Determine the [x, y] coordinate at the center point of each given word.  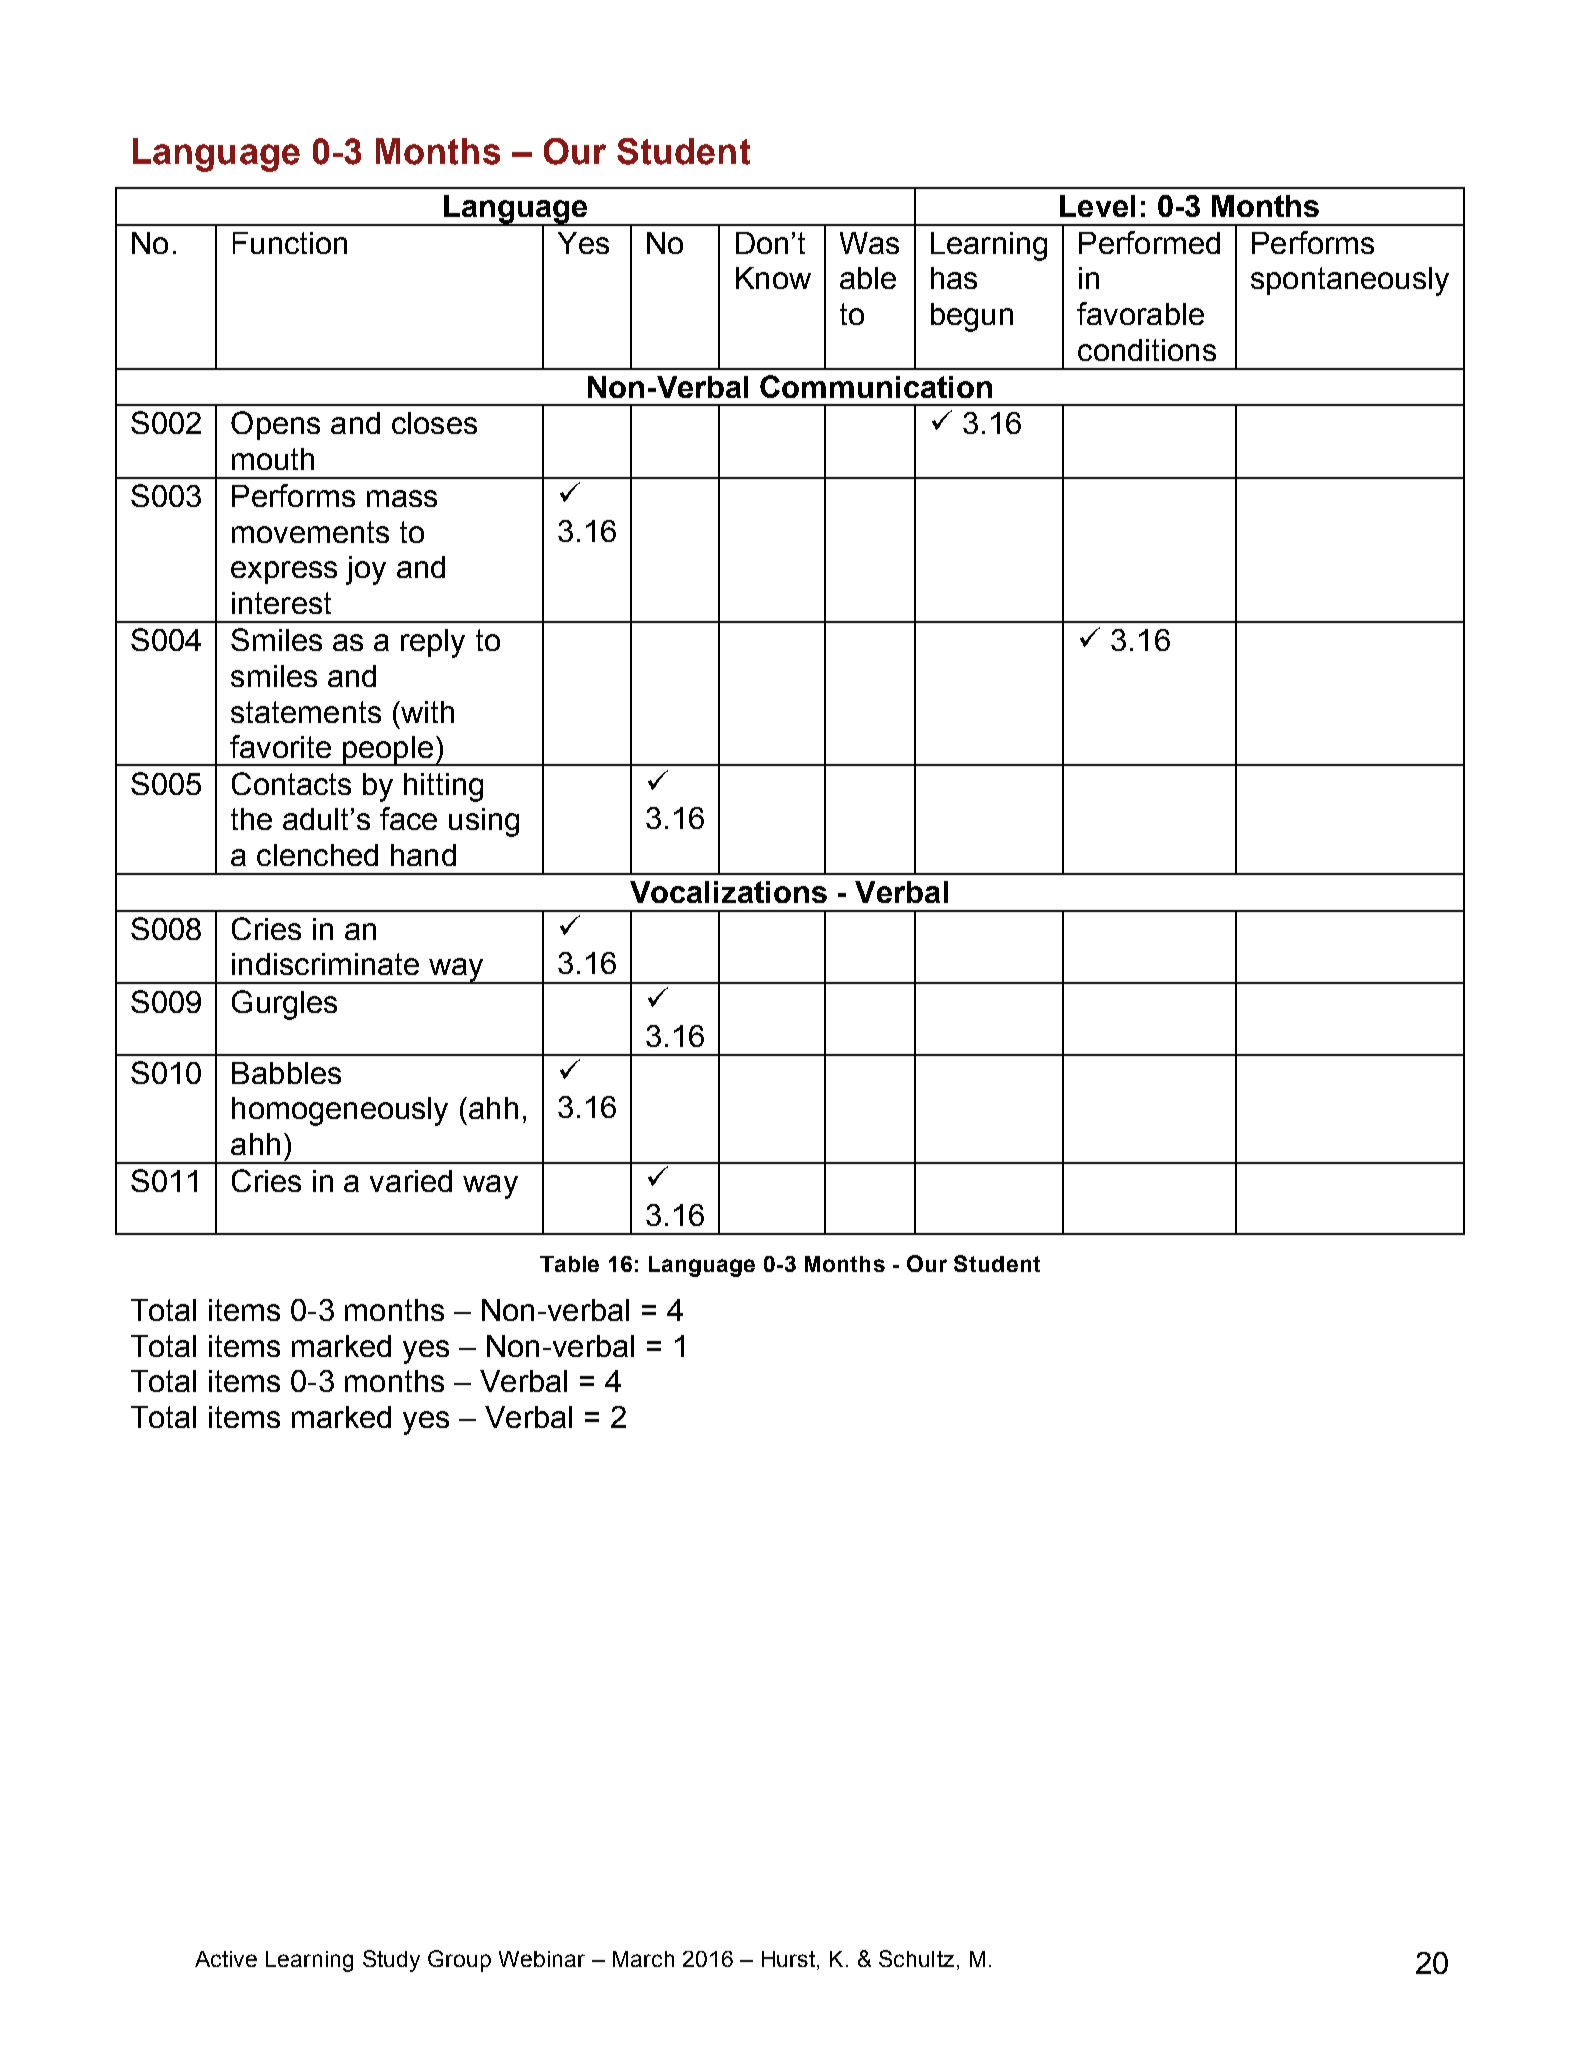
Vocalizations [728, 892]
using [484, 822]
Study [391, 1961]
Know [773, 278]
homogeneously [340, 1111]
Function [290, 243]
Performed [1149, 242]
